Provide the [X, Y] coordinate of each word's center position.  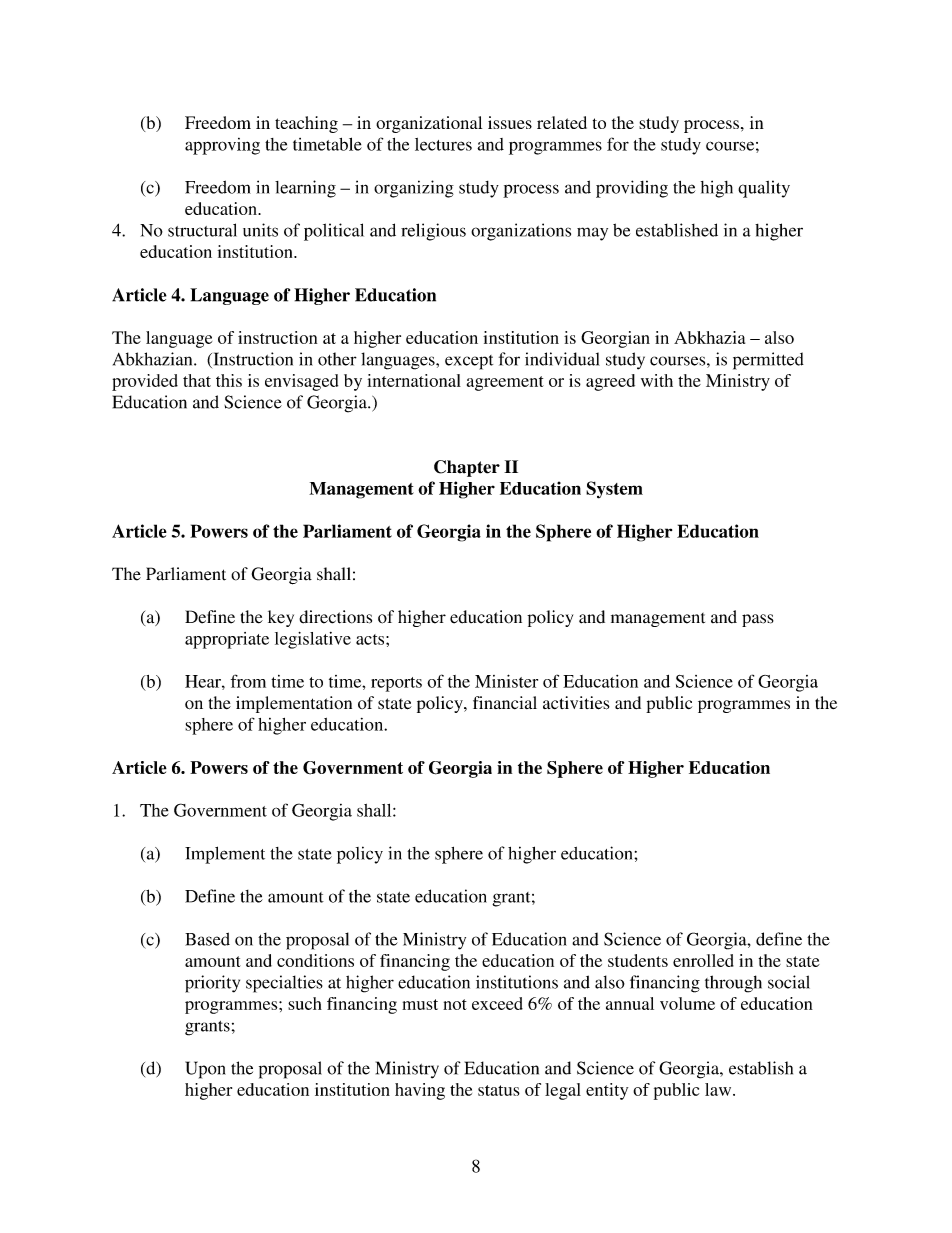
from [248, 681]
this [229, 380]
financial [505, 702]
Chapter [467, 468]
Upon [205, 1070]
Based [207, 939]
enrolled [703, 960]
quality [764, 189]
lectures [443, 144]
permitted [768, 361]
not [455, 1004]
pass [758, 620]
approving [222, 146]
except [469, 362]
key [281, 618]
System [614, 490]
